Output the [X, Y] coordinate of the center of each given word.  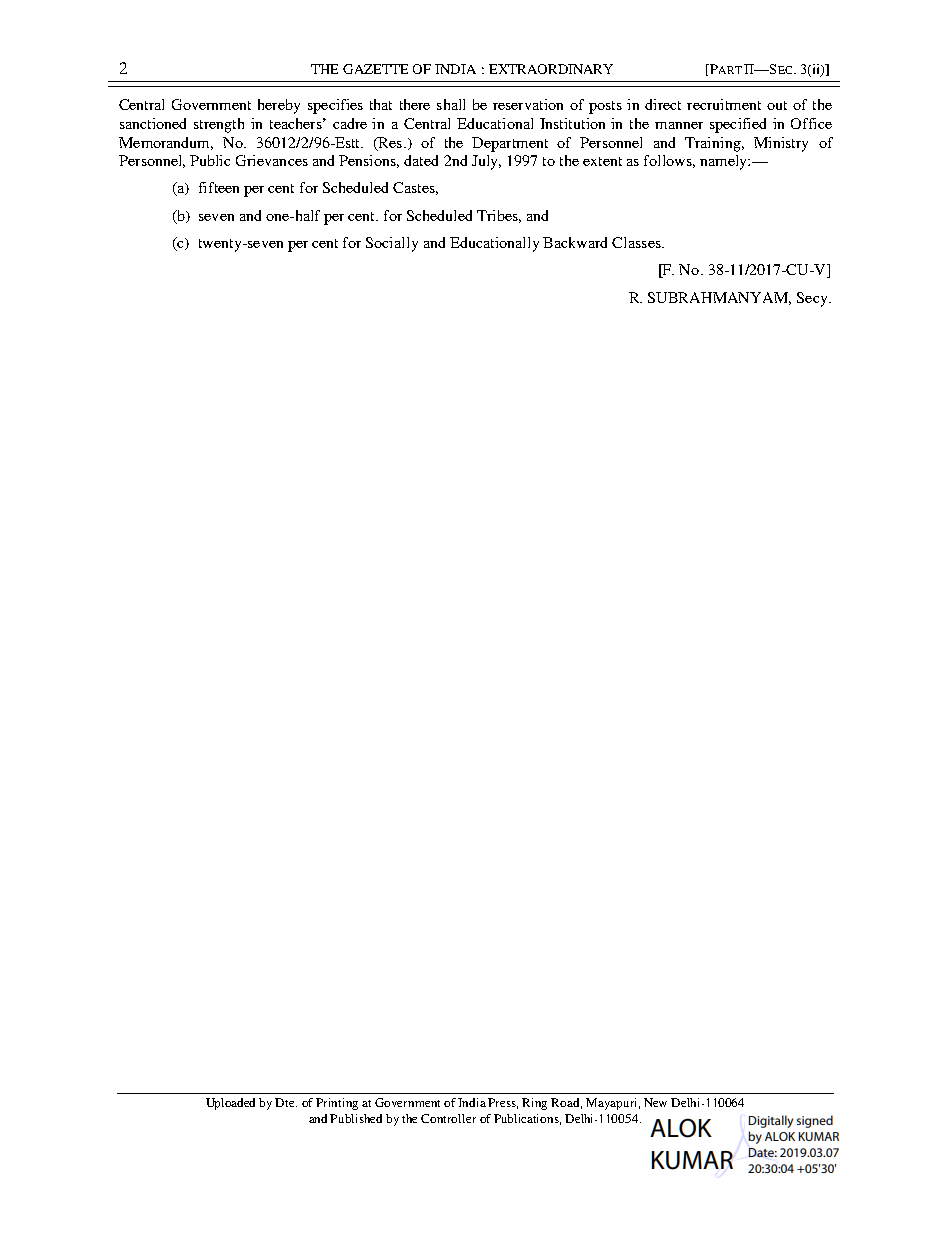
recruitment [724, 104]
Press [503, 1103]
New [655, 1102]
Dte [286, 1102]
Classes [637, 242]
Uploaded [230, 1104]
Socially [392, 244]
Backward [575, 242]
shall [451, 104]
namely [725, 162]
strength [219, 125]
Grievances [272, 160]
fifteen [219, 187]
